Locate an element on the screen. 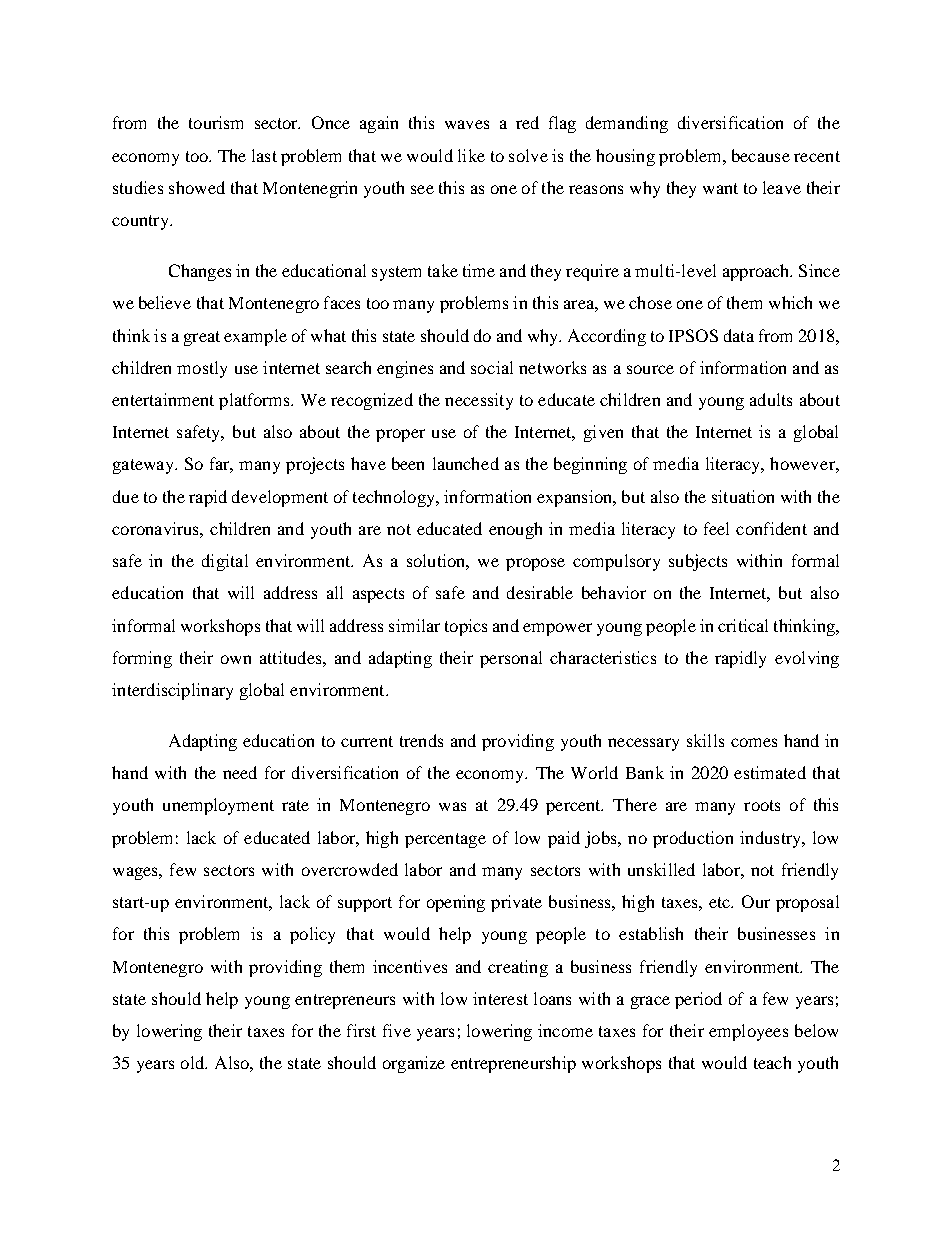  gateway is located at coordinates (144, 466).
